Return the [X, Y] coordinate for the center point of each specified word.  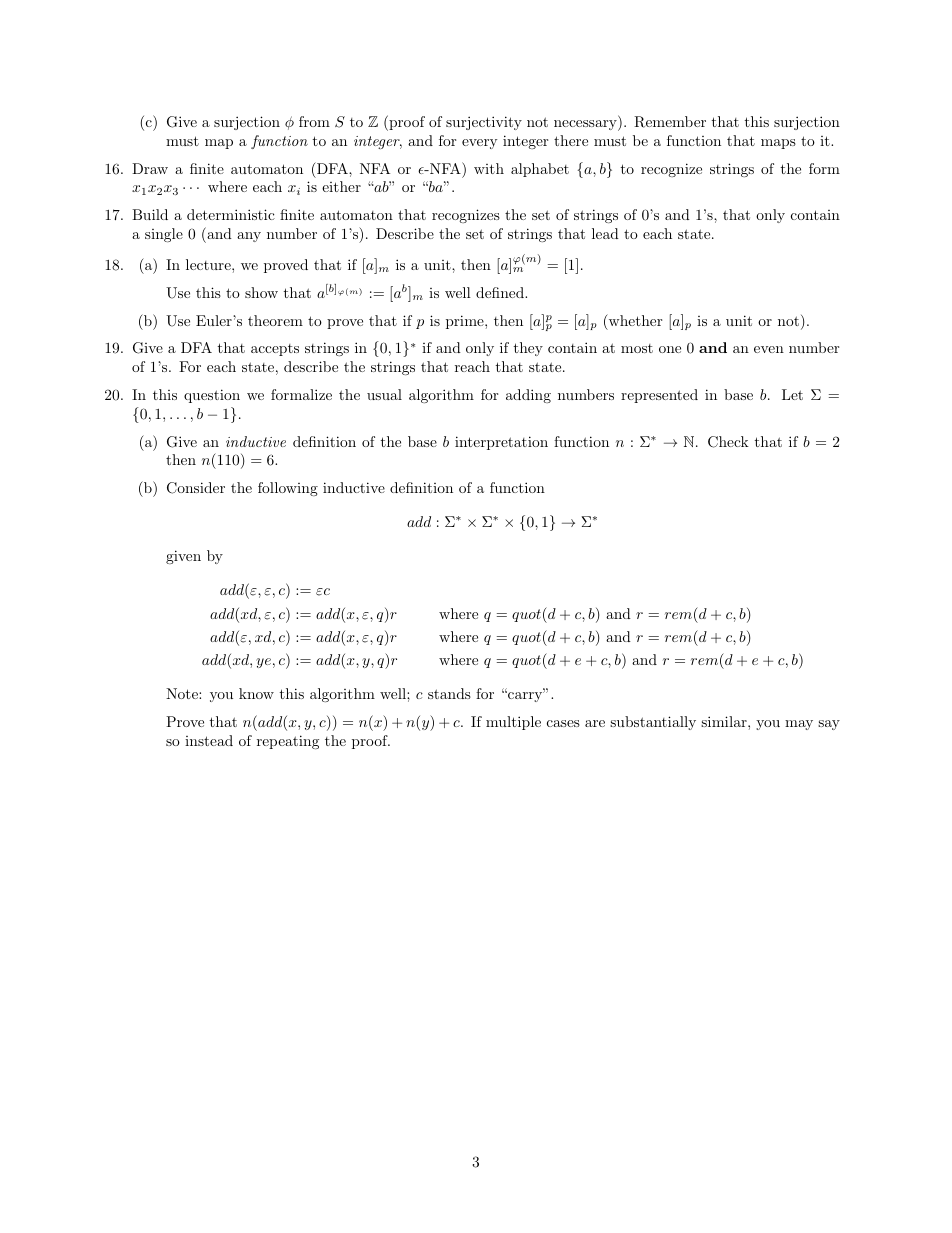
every [479, 144]
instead [209, 740]
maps [778, 144]
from [314, 121]
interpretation [501, 443]
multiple [513, 723]
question [212, 396]
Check [728, 442]
